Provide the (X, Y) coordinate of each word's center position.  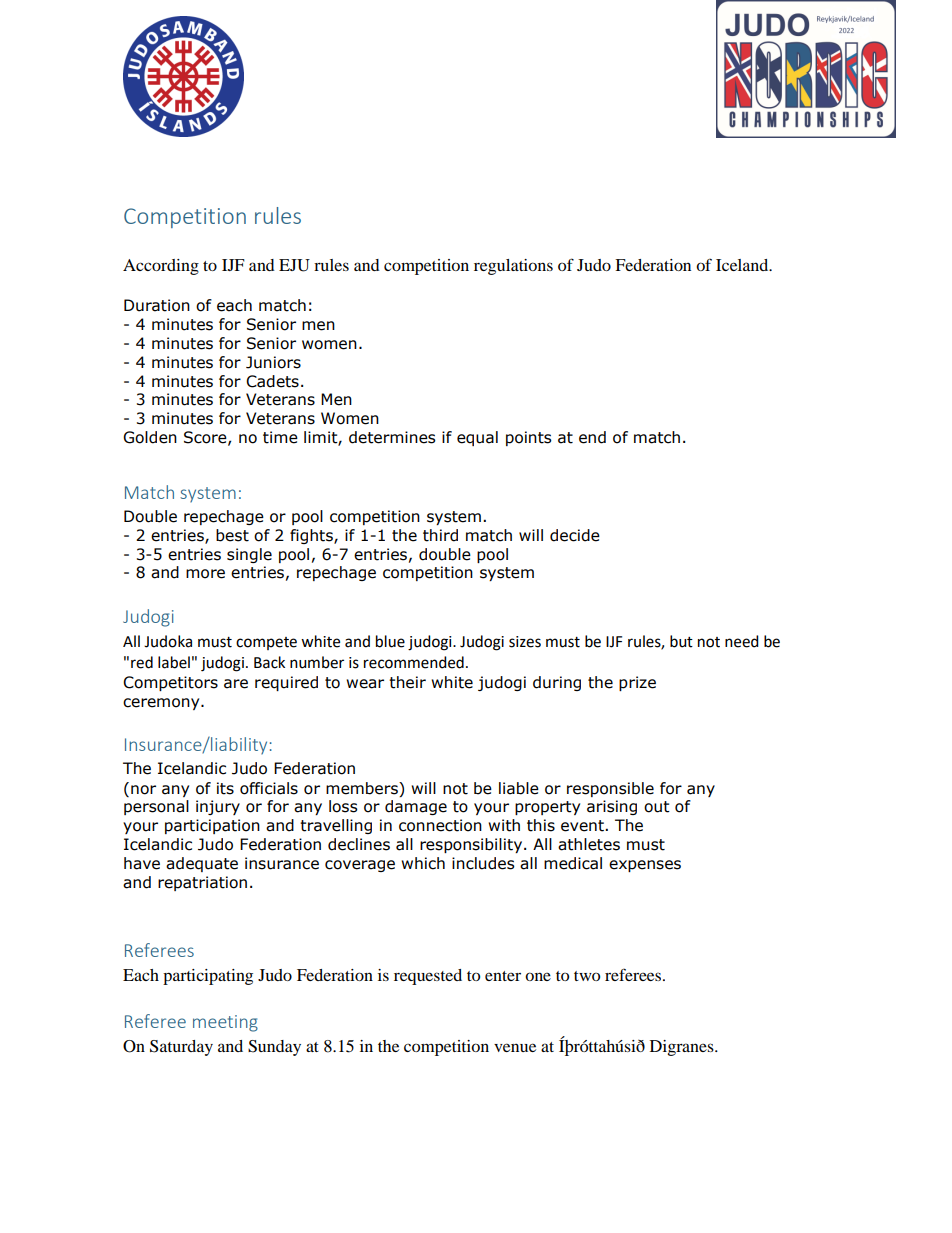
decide (575, 535)
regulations (513, 267)
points (529, 438)
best (232, 535)
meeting (225, 1023)
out (657, 807)
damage (416, 807)
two (587, 976)
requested (428, 977)
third (440, 535)
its (225, 788)
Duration (157, 305)
